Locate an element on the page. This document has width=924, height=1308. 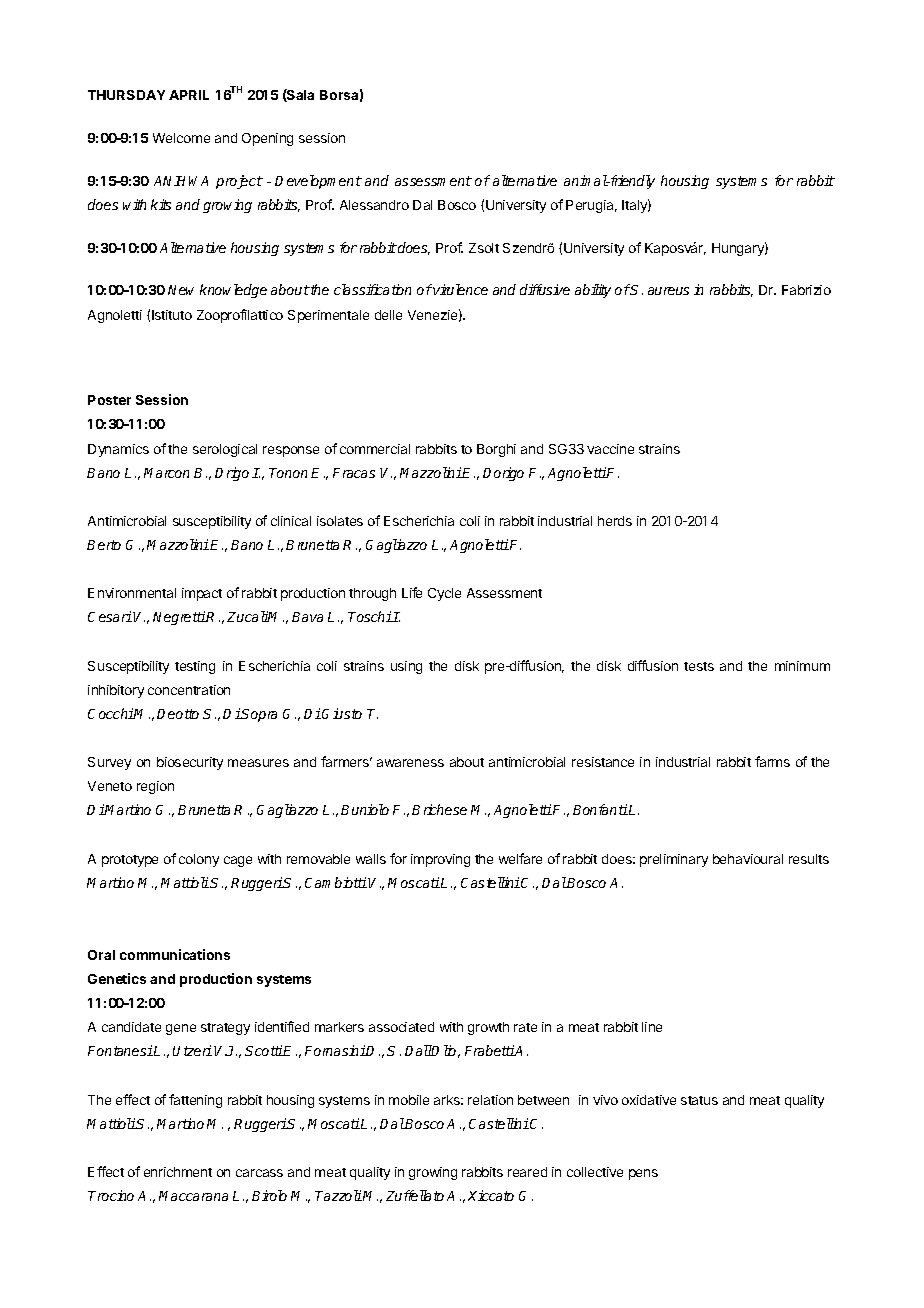
Poster is located at coordinates (109, 400).
